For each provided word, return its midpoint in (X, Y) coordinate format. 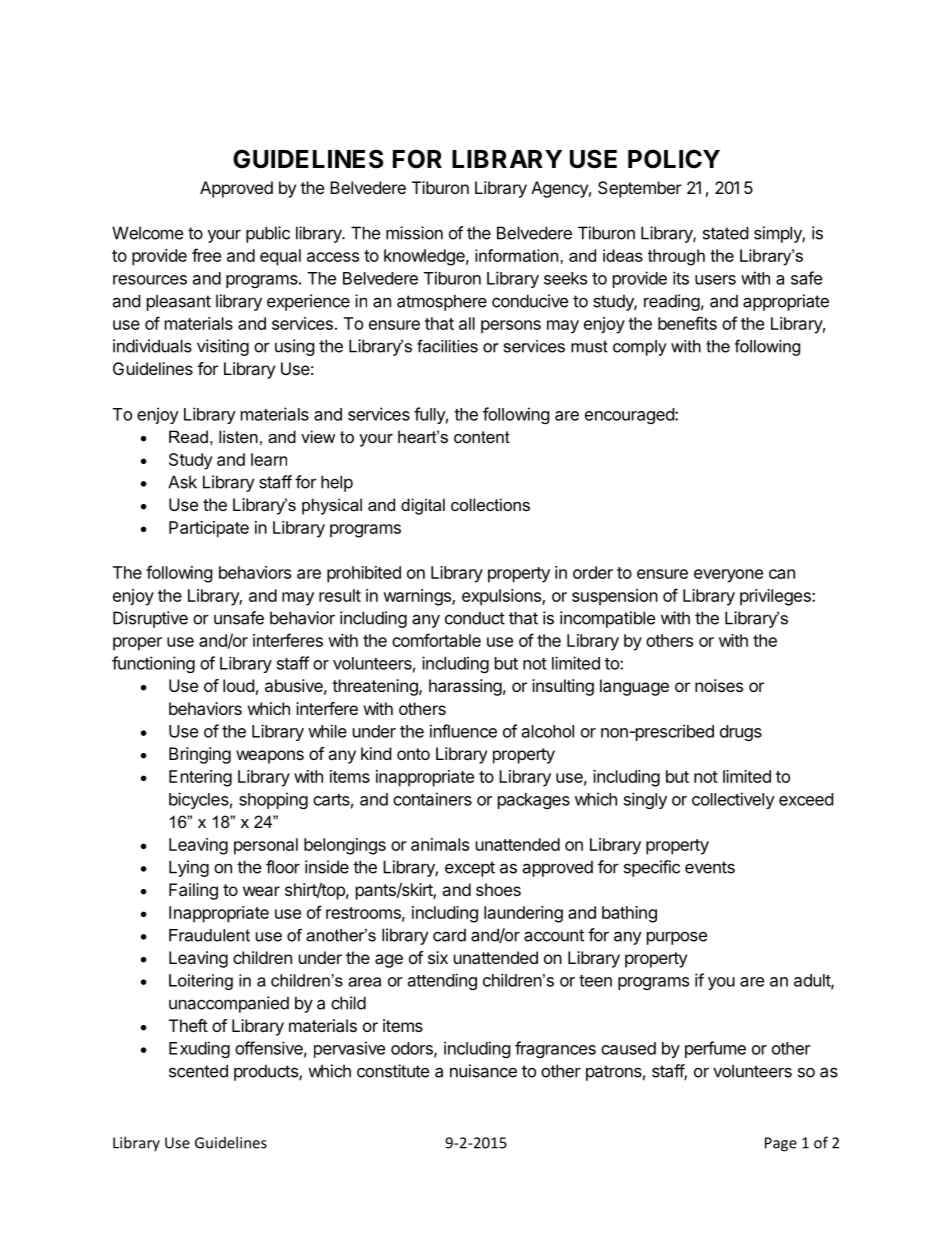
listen (238, 436)
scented (198, 1071)
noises (719, 685)
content (482, 437)
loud (238, 685)
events (710, 867)
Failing (193, 891)
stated (725, 233)
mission (414, 233)
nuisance (483, 1071)
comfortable (436, 640)
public (268, 234)
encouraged (630, 416)
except (470, 869)
